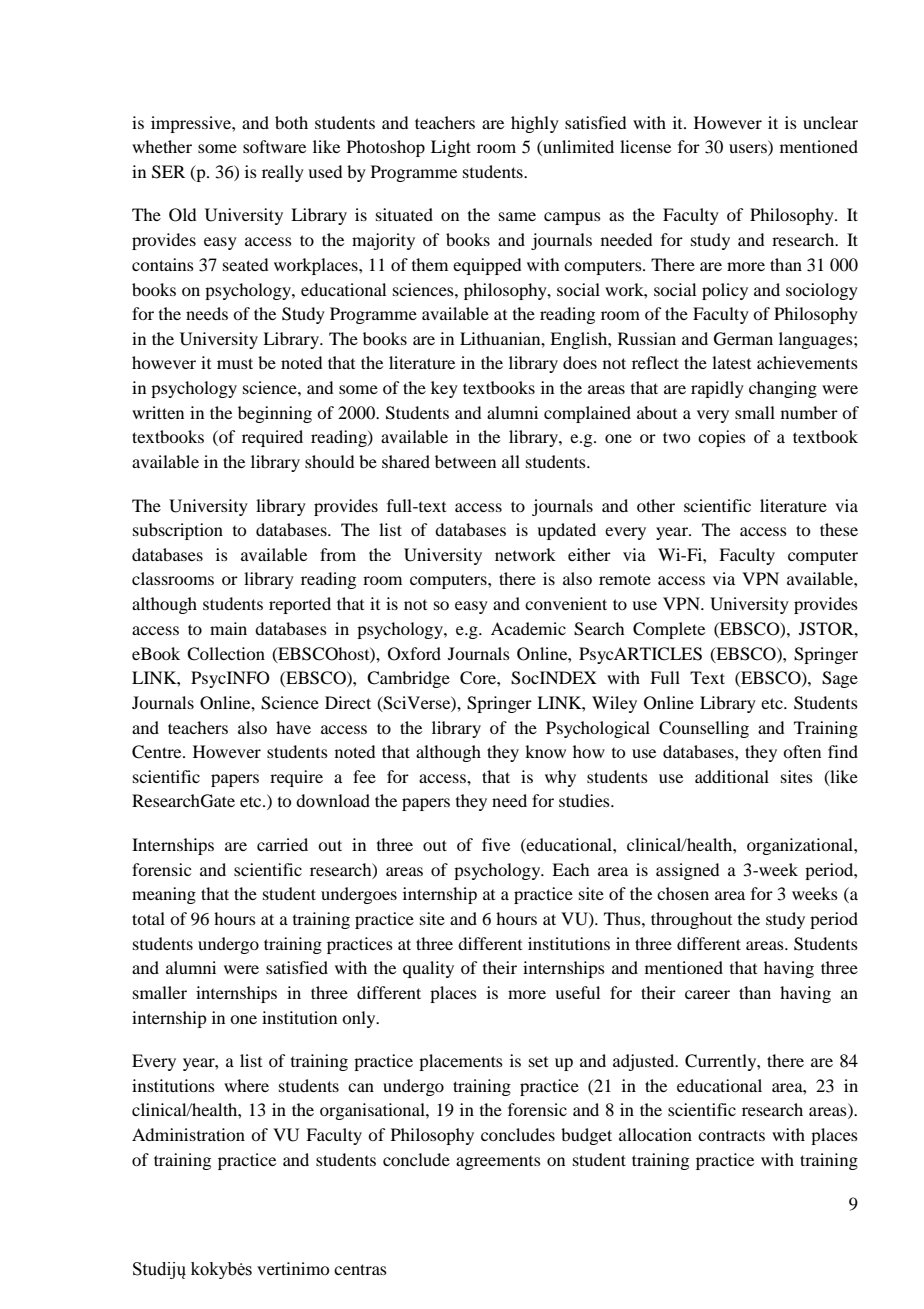  I want to click on users, so click(749, 150).
